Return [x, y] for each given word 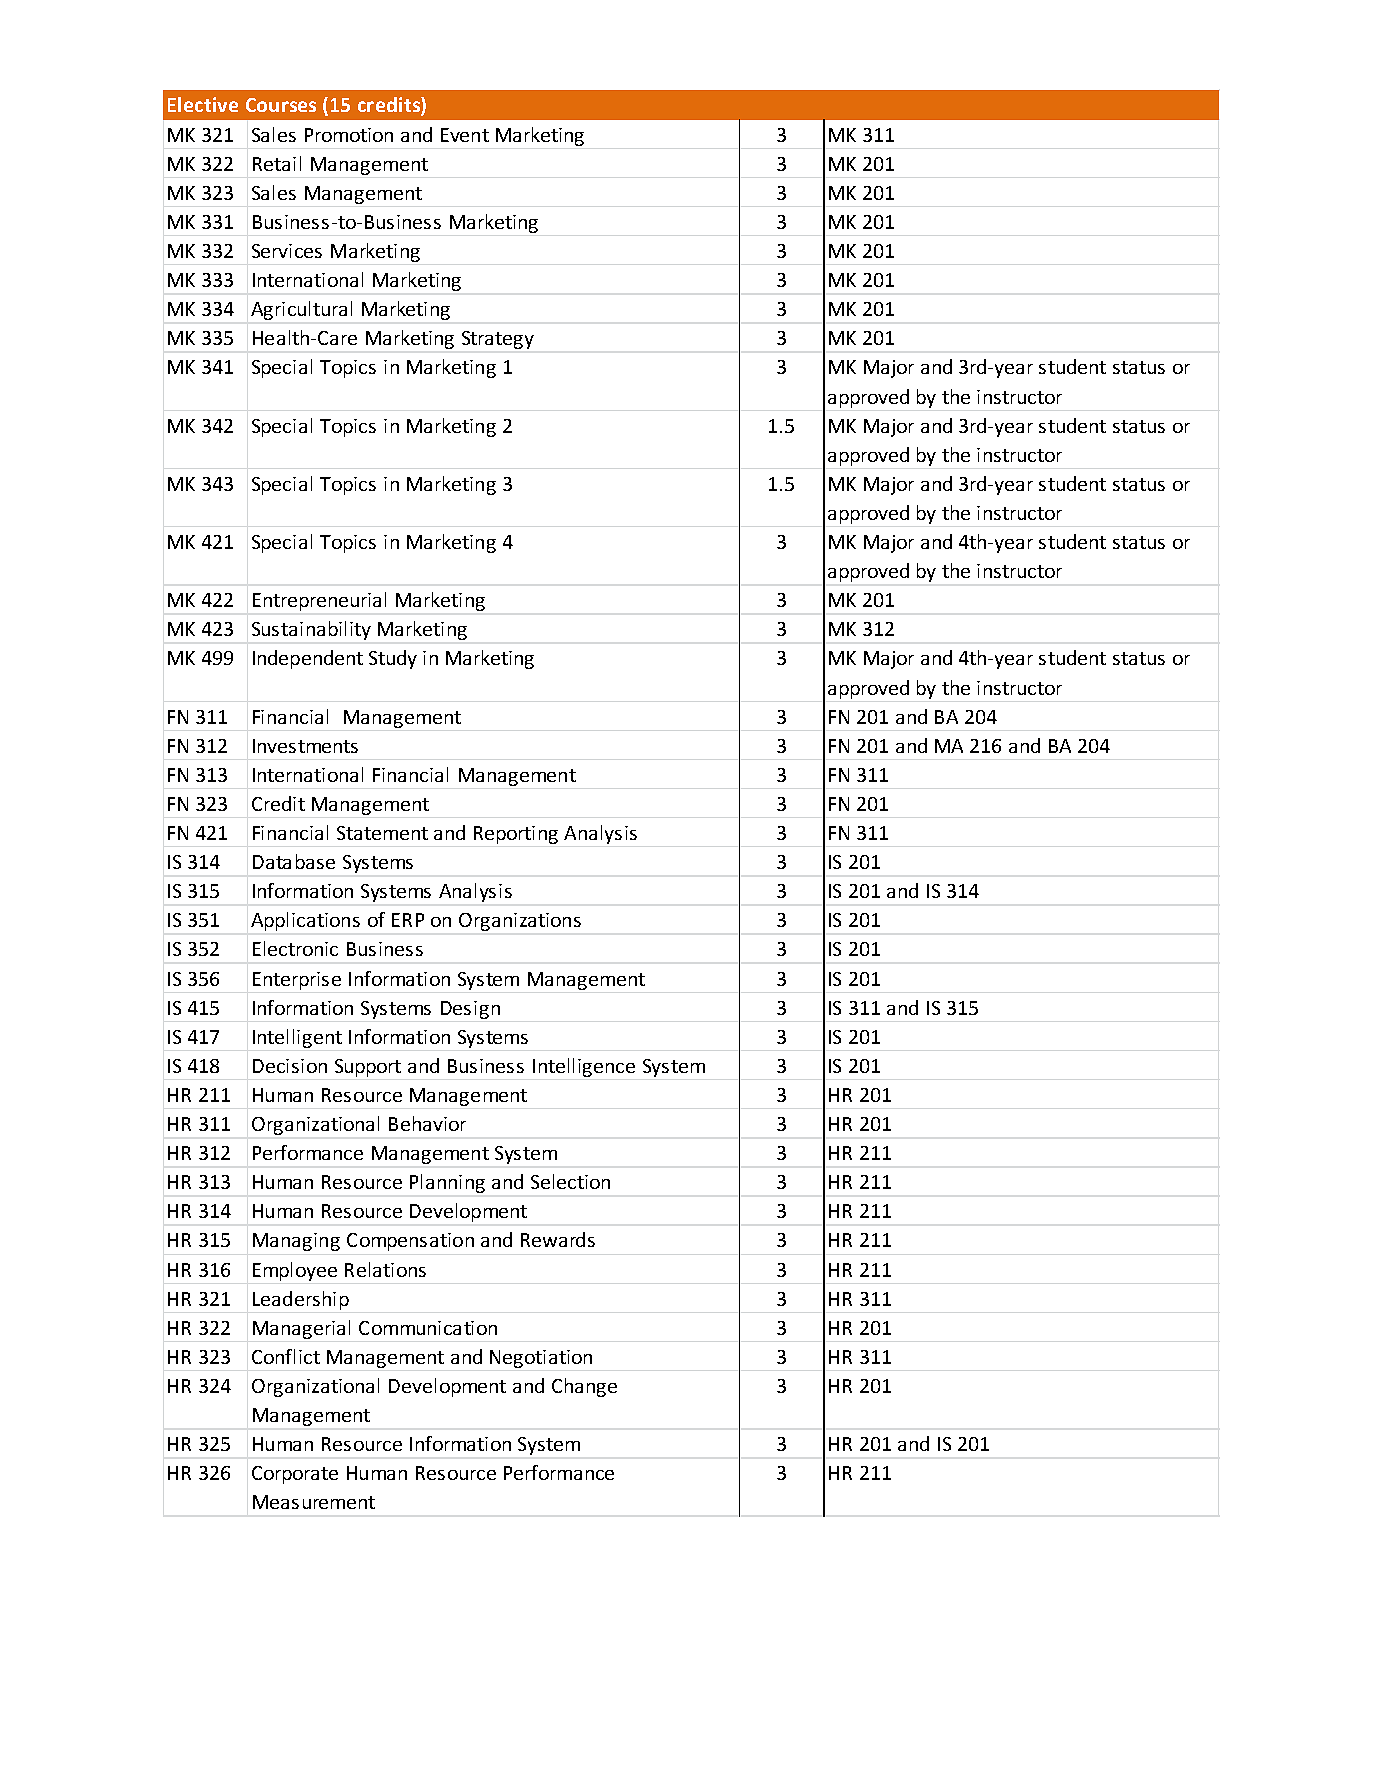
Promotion [349, 135]
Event [465, 135]
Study [393, 659]
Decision [290, 1066]
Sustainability [311, 630]
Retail [277, 163]
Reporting [516, 835]
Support [368, 1068]
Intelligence [584, 1067]
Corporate [295, 1475]
